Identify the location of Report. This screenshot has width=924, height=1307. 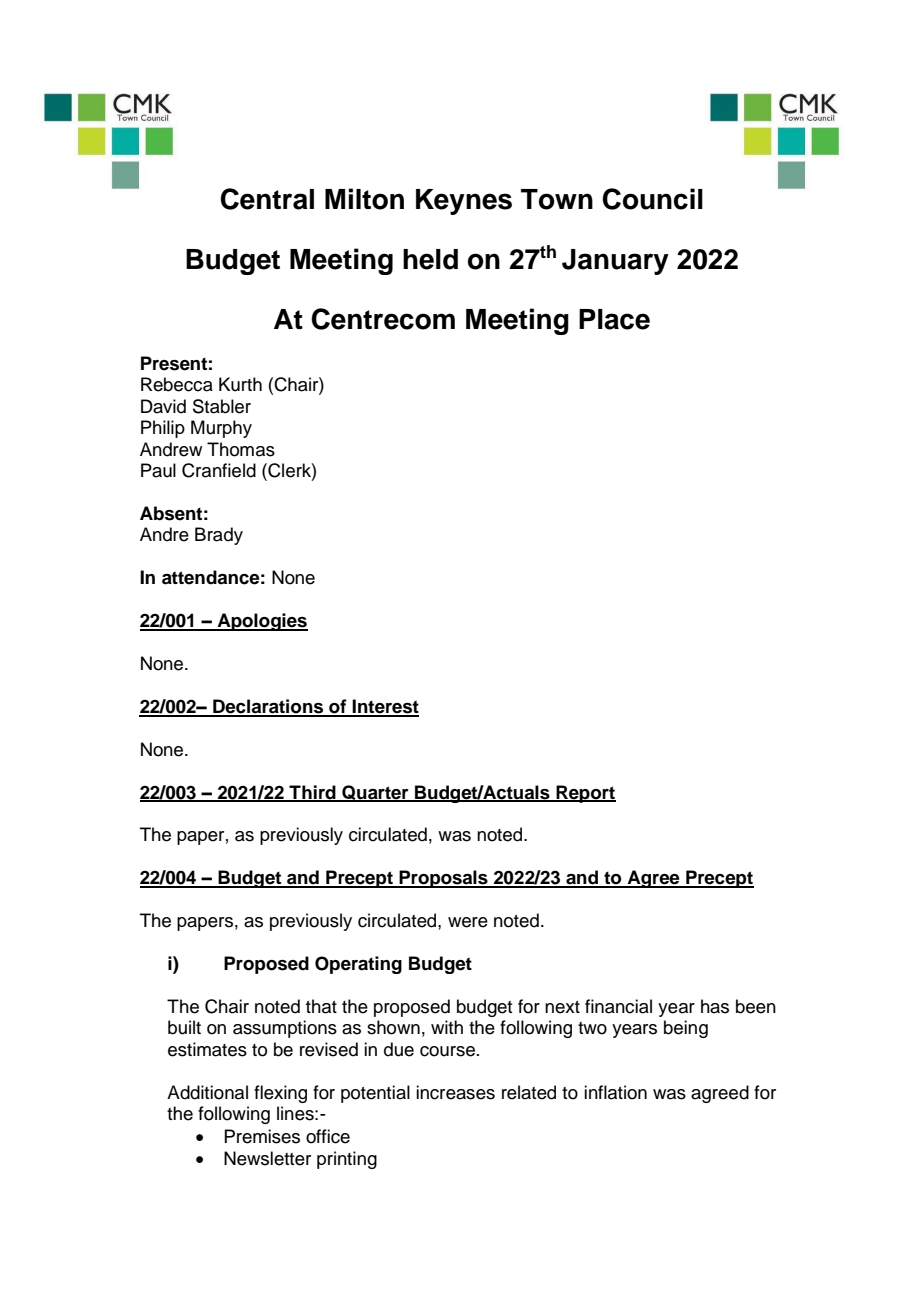
(585, 794).
